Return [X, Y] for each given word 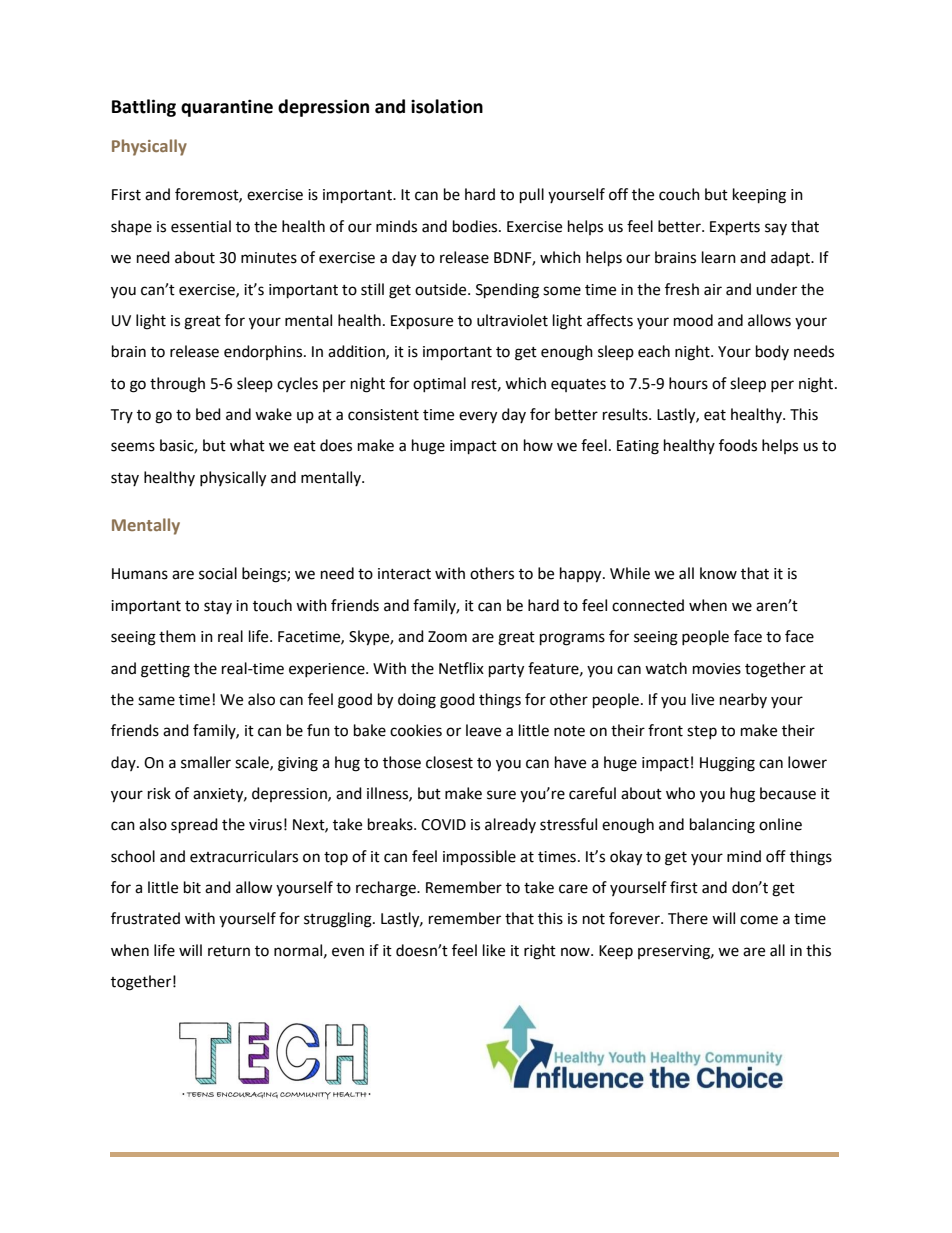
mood [693, 320]
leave [483, 730]
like [494, 950]
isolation [447, 106]
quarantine [227, 108]
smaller [206, 762]
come [759, 920]
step [702, 732]
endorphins [264, 352]
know [718, 573]
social [218, 573]
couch [679, 194]
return [229, 951]
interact [404, 574]
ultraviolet [512, 320]
